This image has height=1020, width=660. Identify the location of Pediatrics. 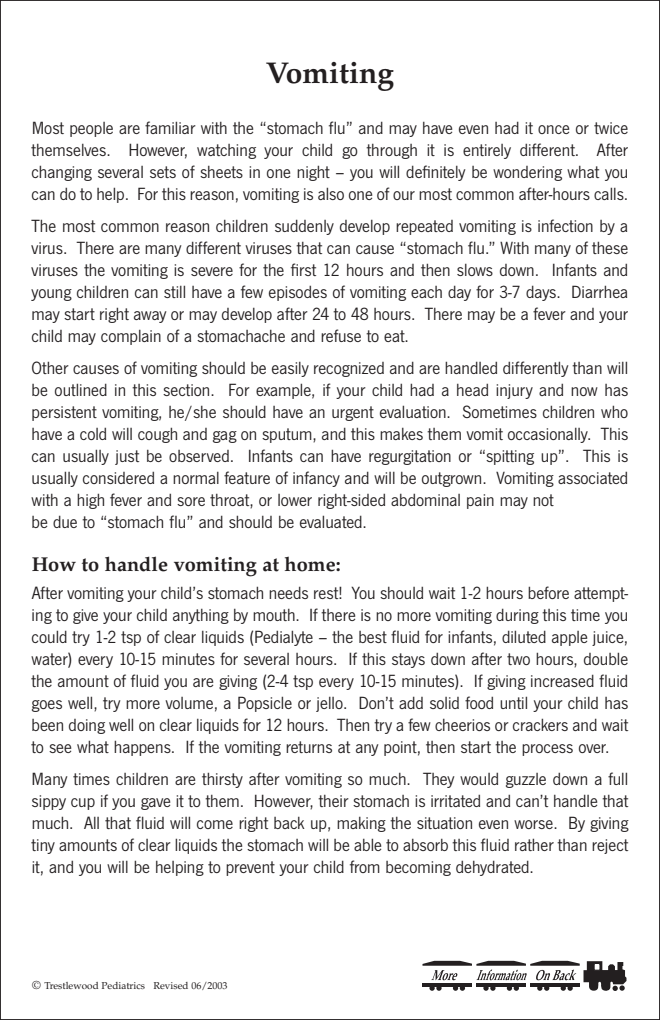
(123, 985).
